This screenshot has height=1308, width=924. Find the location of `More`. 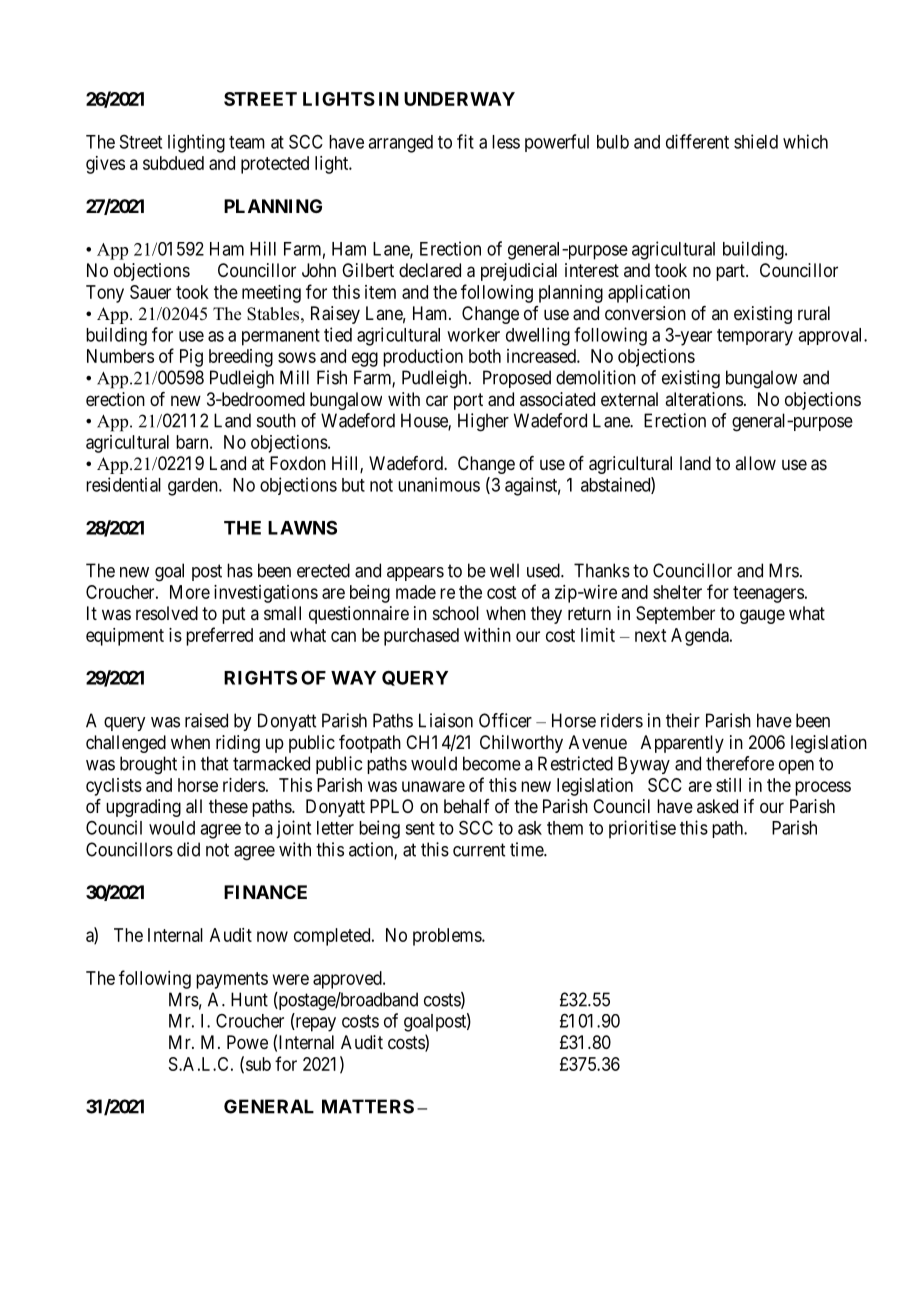

More is located at coordinates (190, 592).
